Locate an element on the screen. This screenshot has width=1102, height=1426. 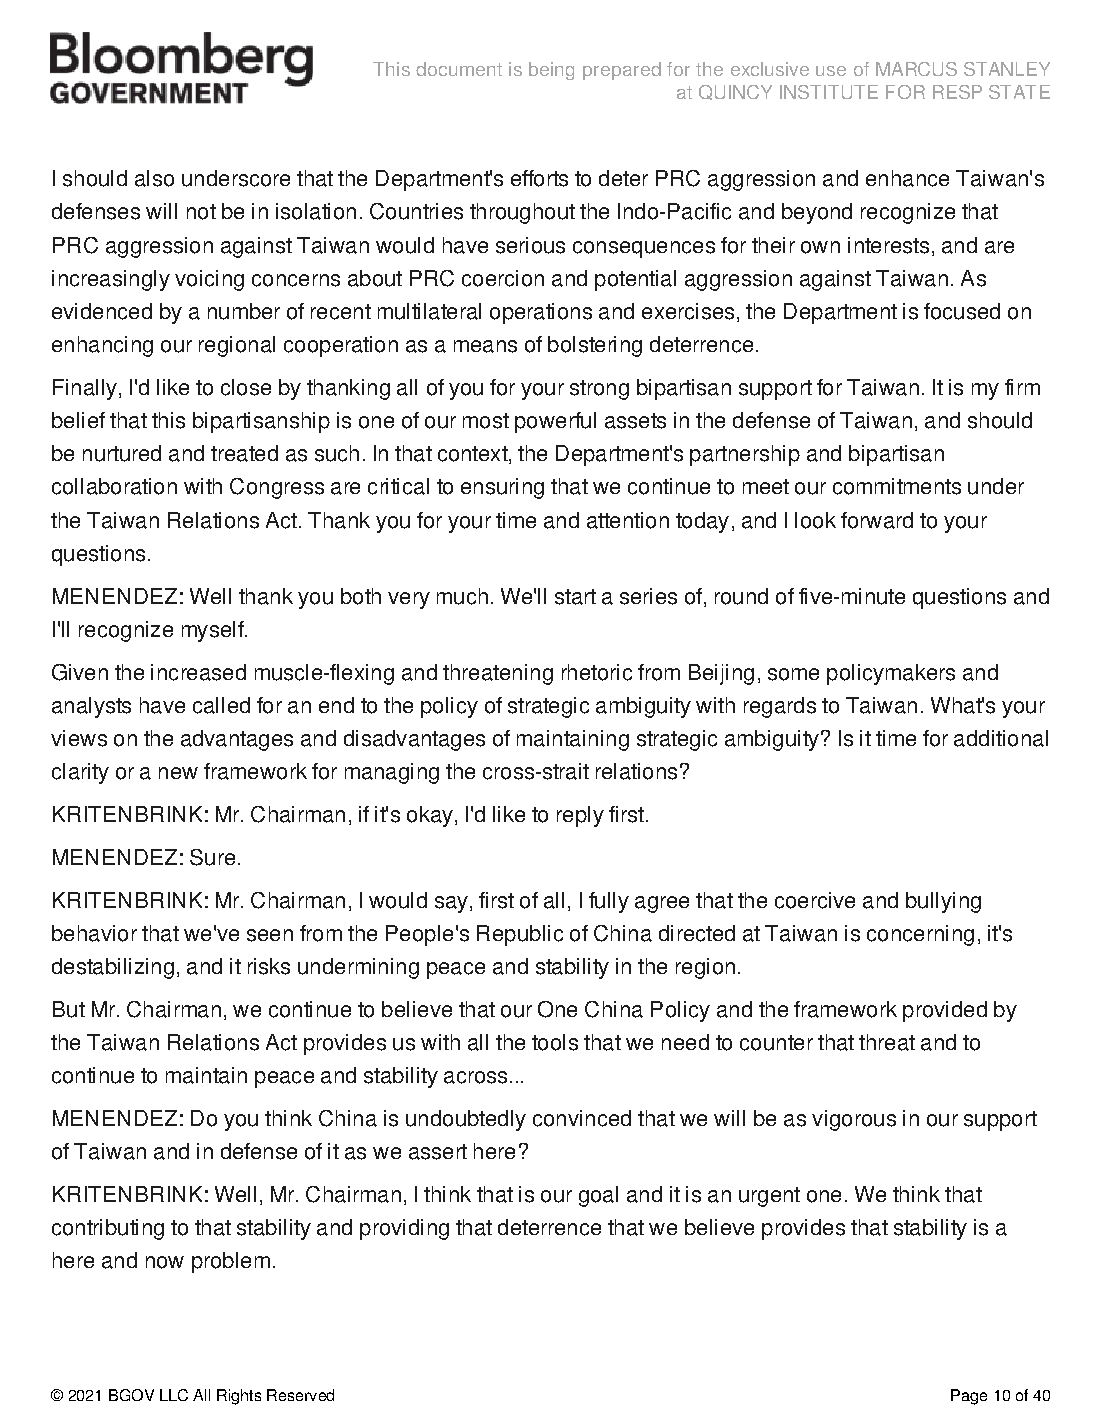
also is located at coordinates (154, 178).
